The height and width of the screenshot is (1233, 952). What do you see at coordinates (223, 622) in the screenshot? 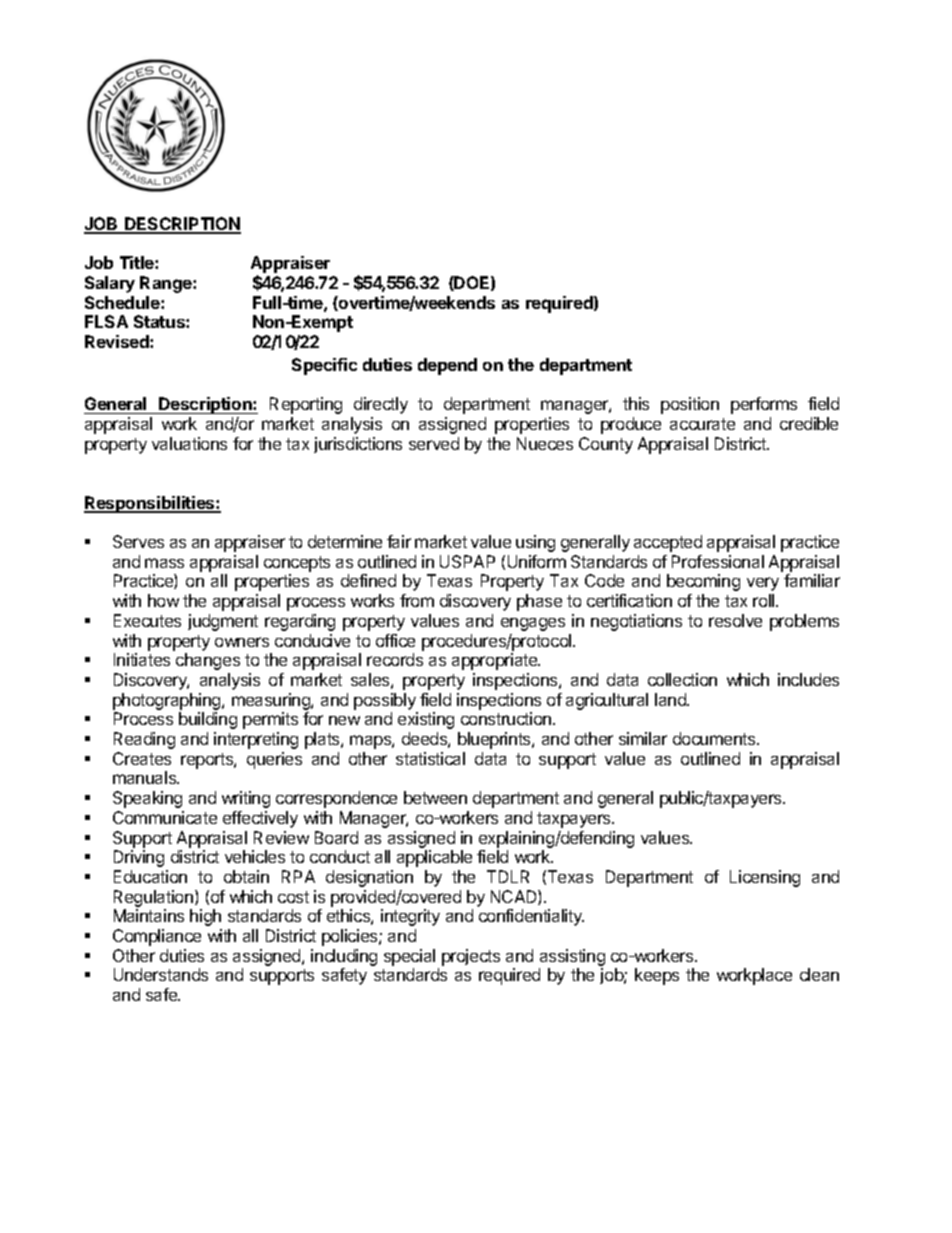
I see `judgment` at bounding box center [223, 622].
